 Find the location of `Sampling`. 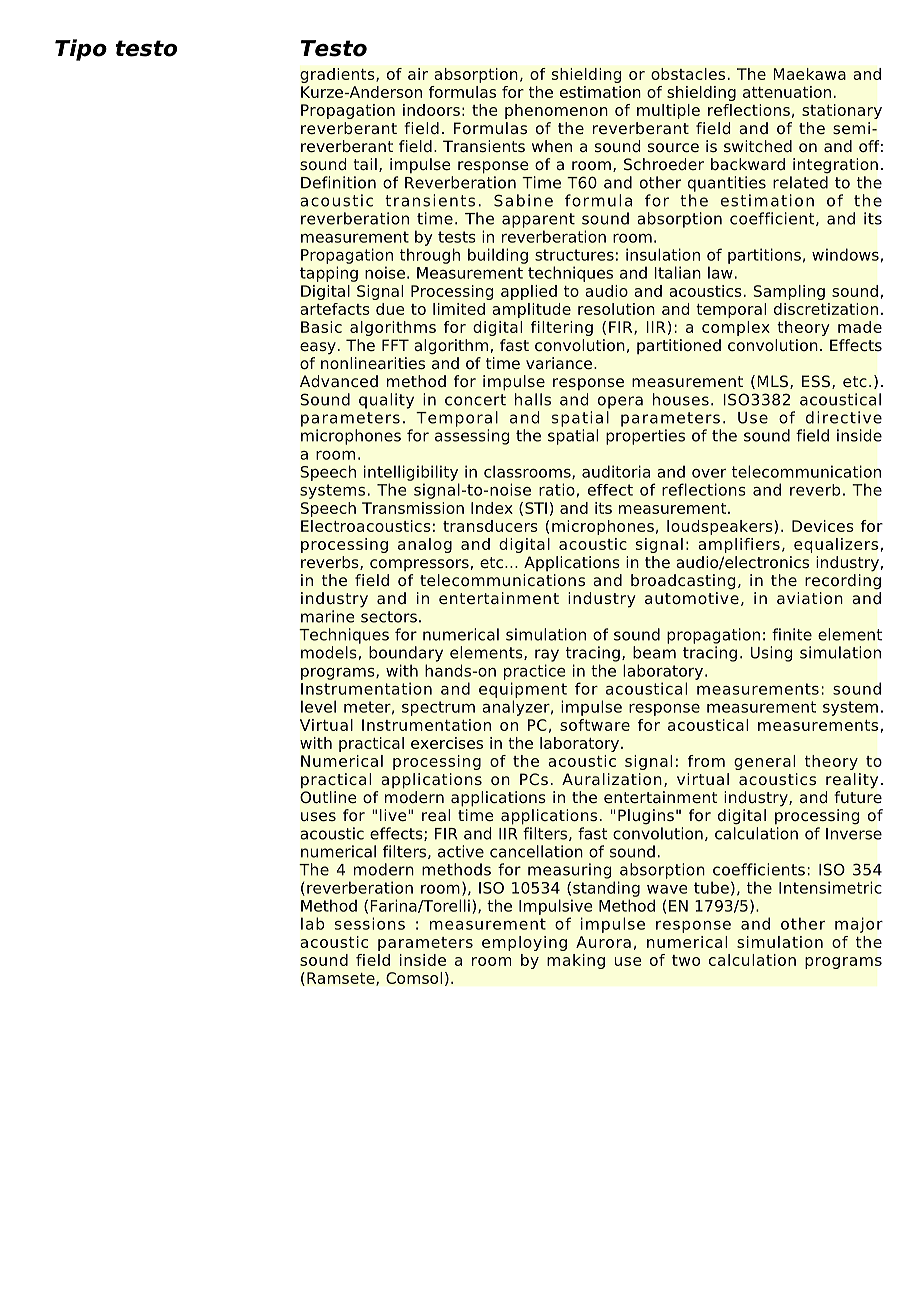

Sampling is located at coordinates (789, 292).
